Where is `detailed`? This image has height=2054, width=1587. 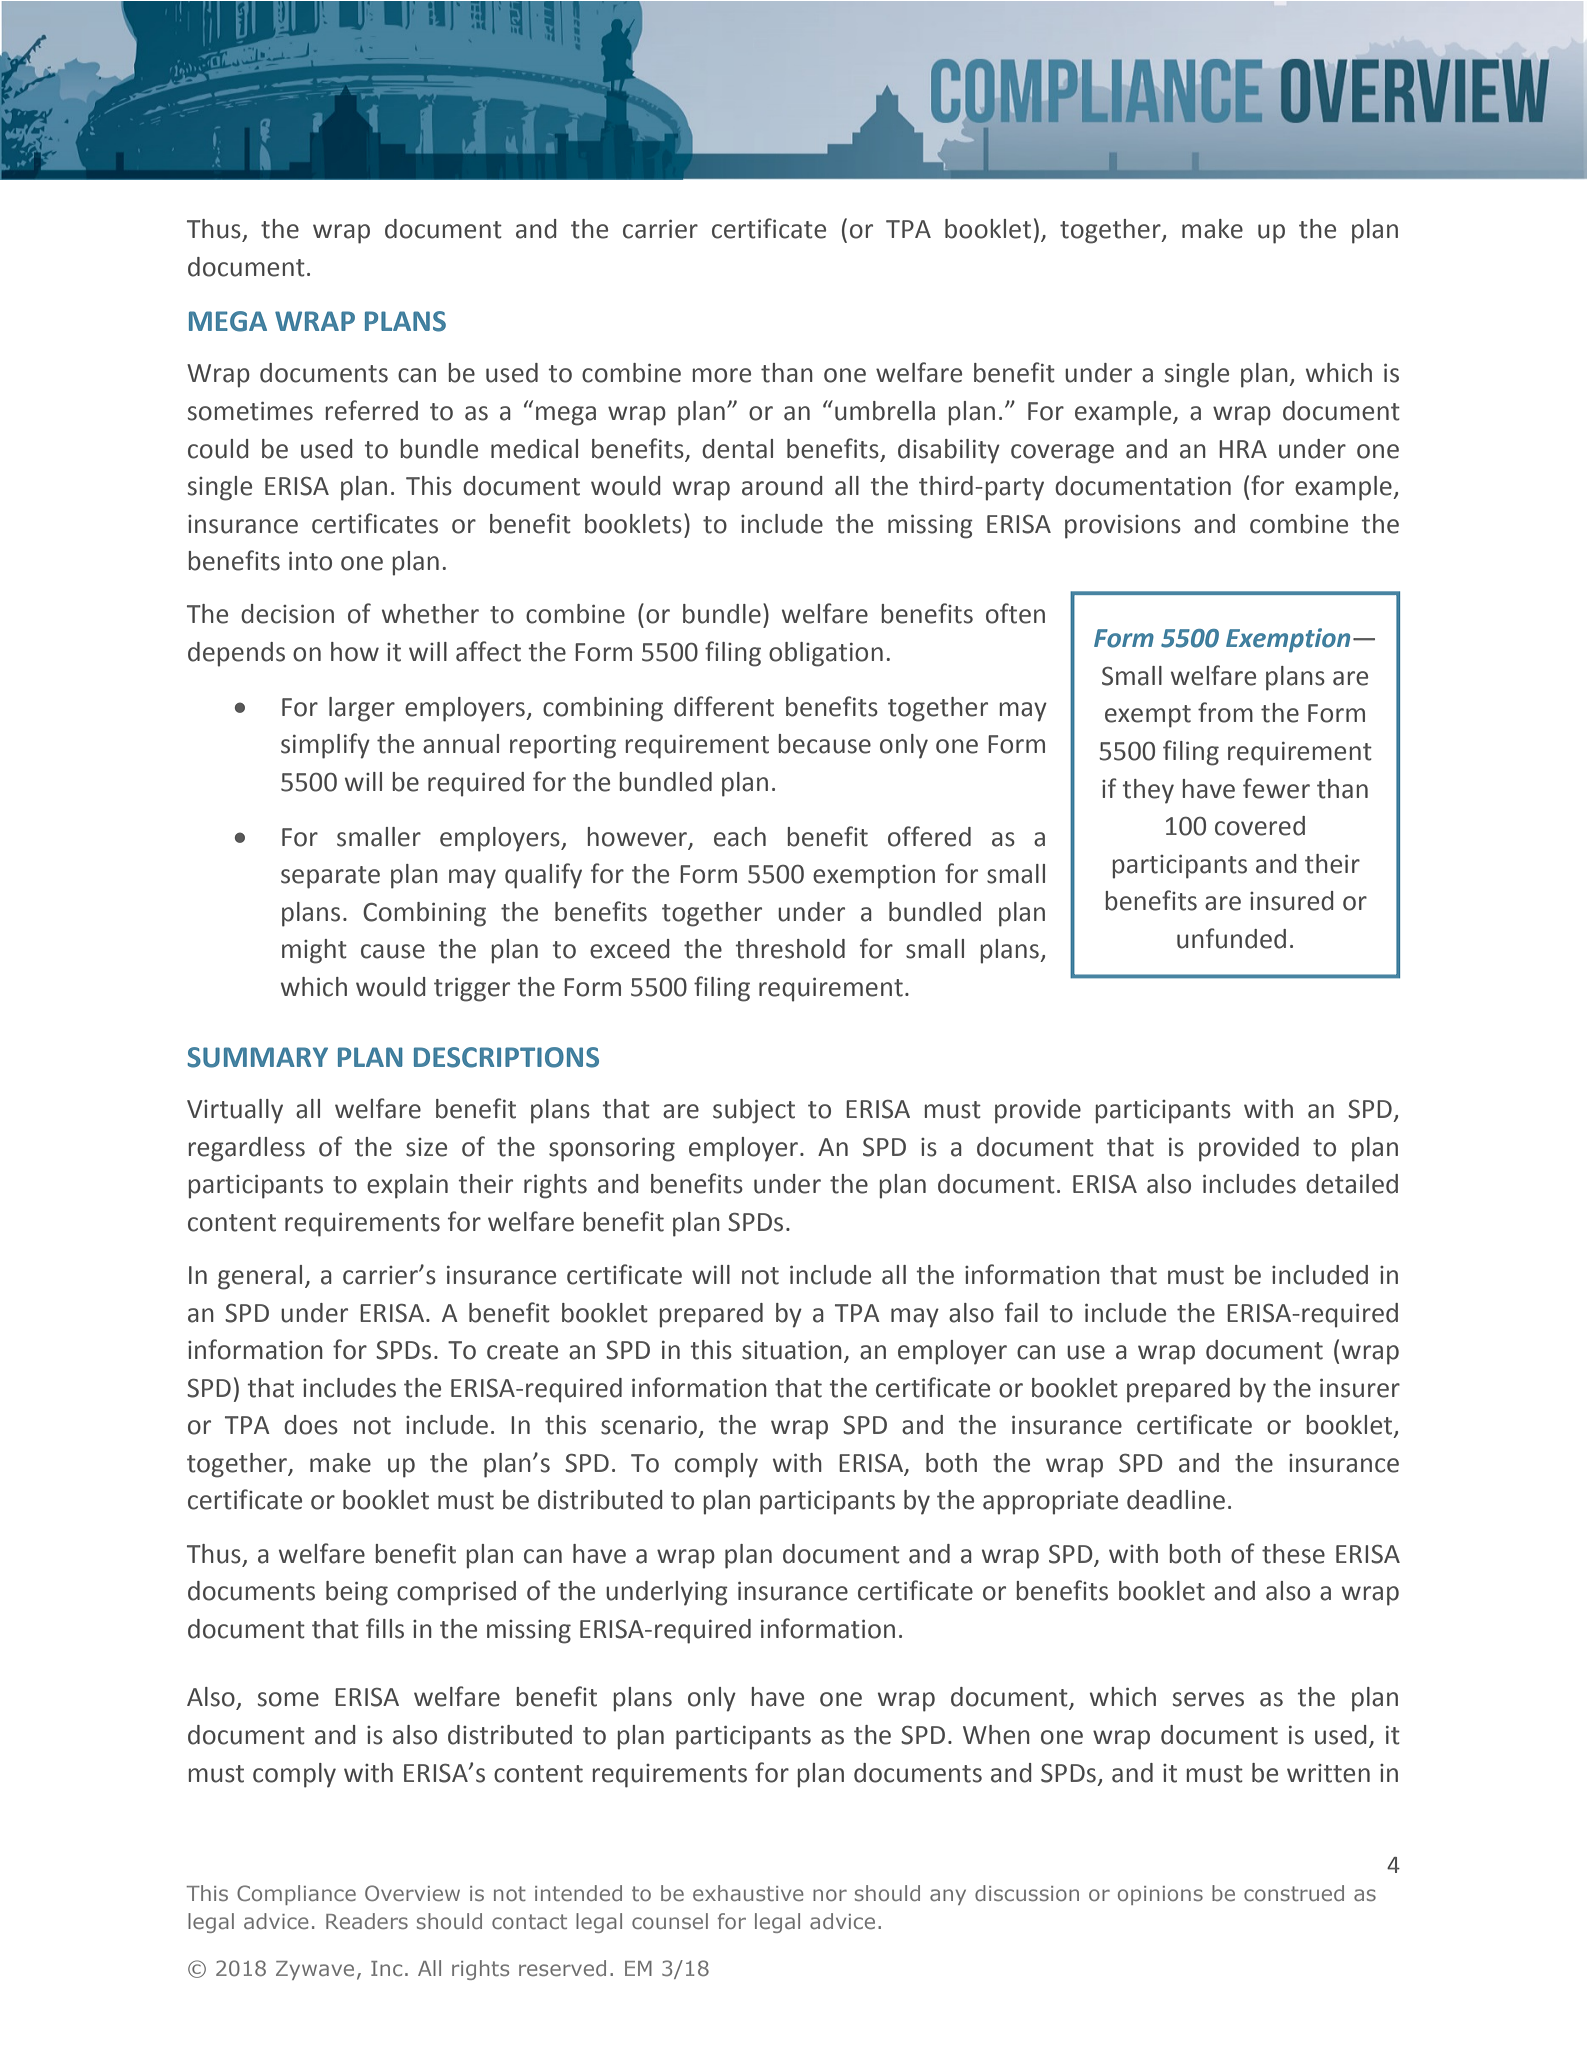 detailed is located at coordinates (1352, 1184).
